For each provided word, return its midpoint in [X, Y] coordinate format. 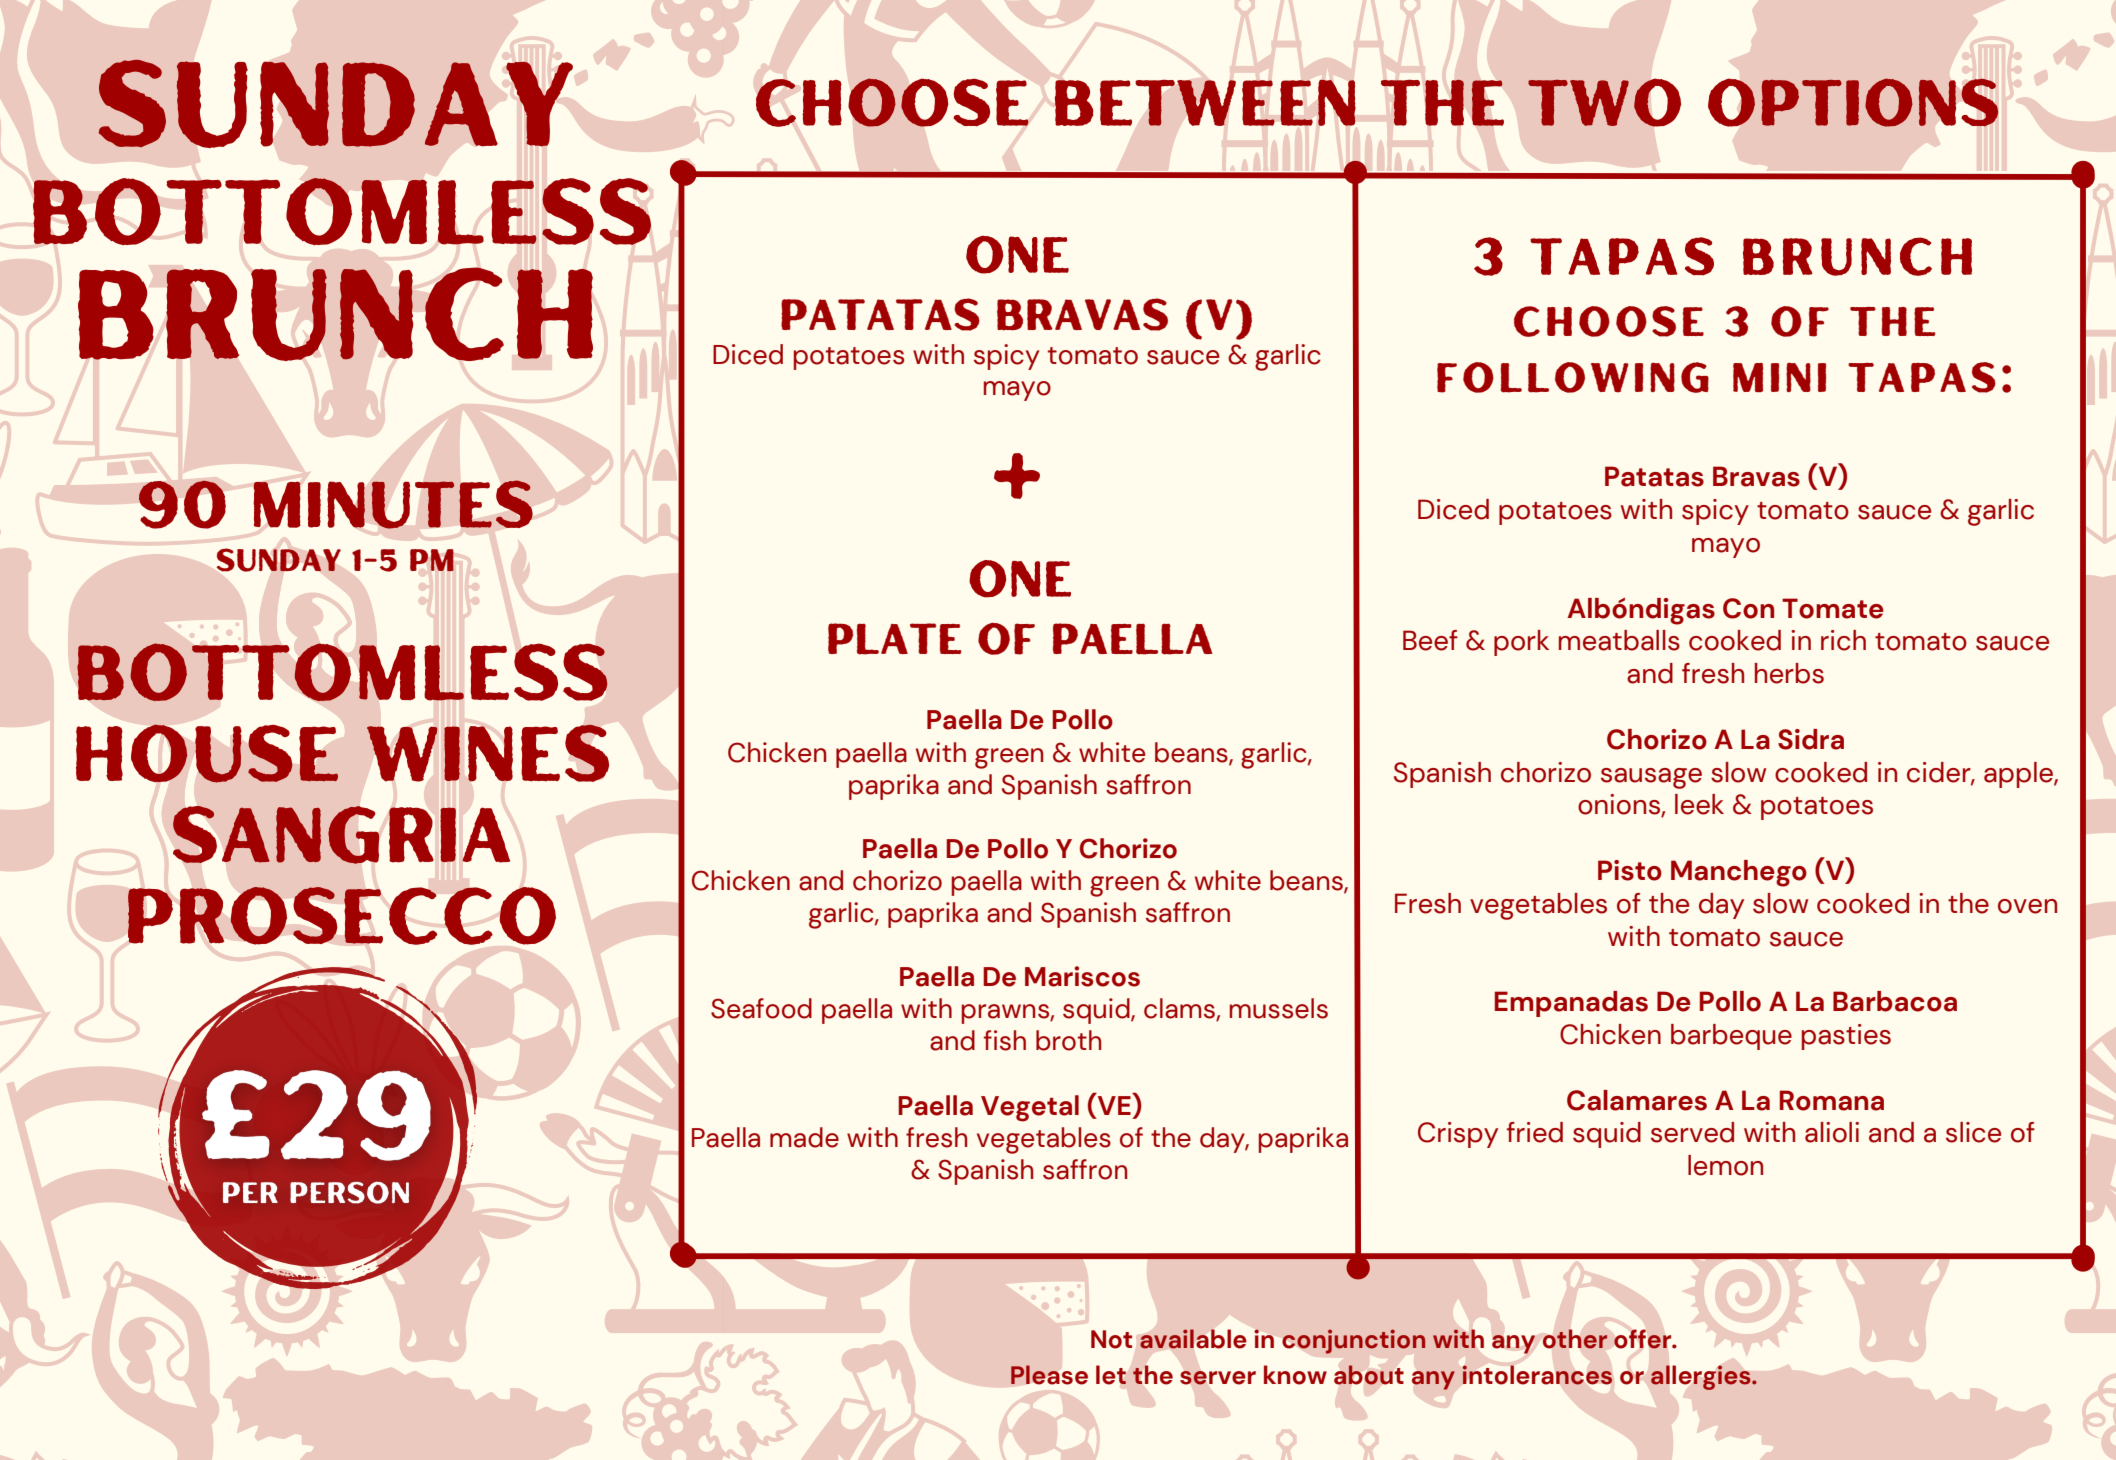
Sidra [1811, 739]
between [1205, 102]
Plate [894, 639]
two [1604, 103]
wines [488, 753]
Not [1111, 1339]
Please [1049, 1375]
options [1853, 102]
